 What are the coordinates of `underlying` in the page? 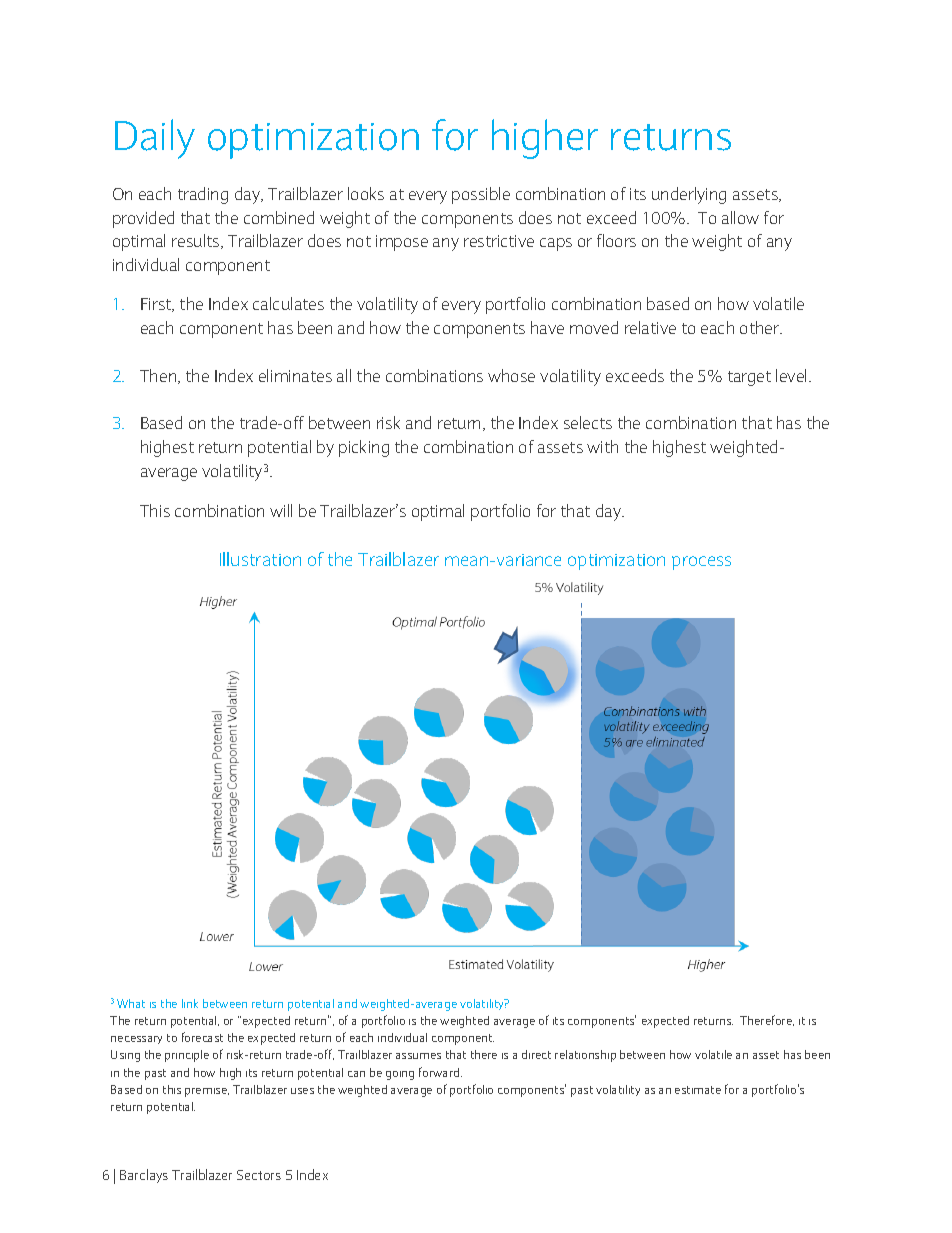 It's located at (689, 195).
